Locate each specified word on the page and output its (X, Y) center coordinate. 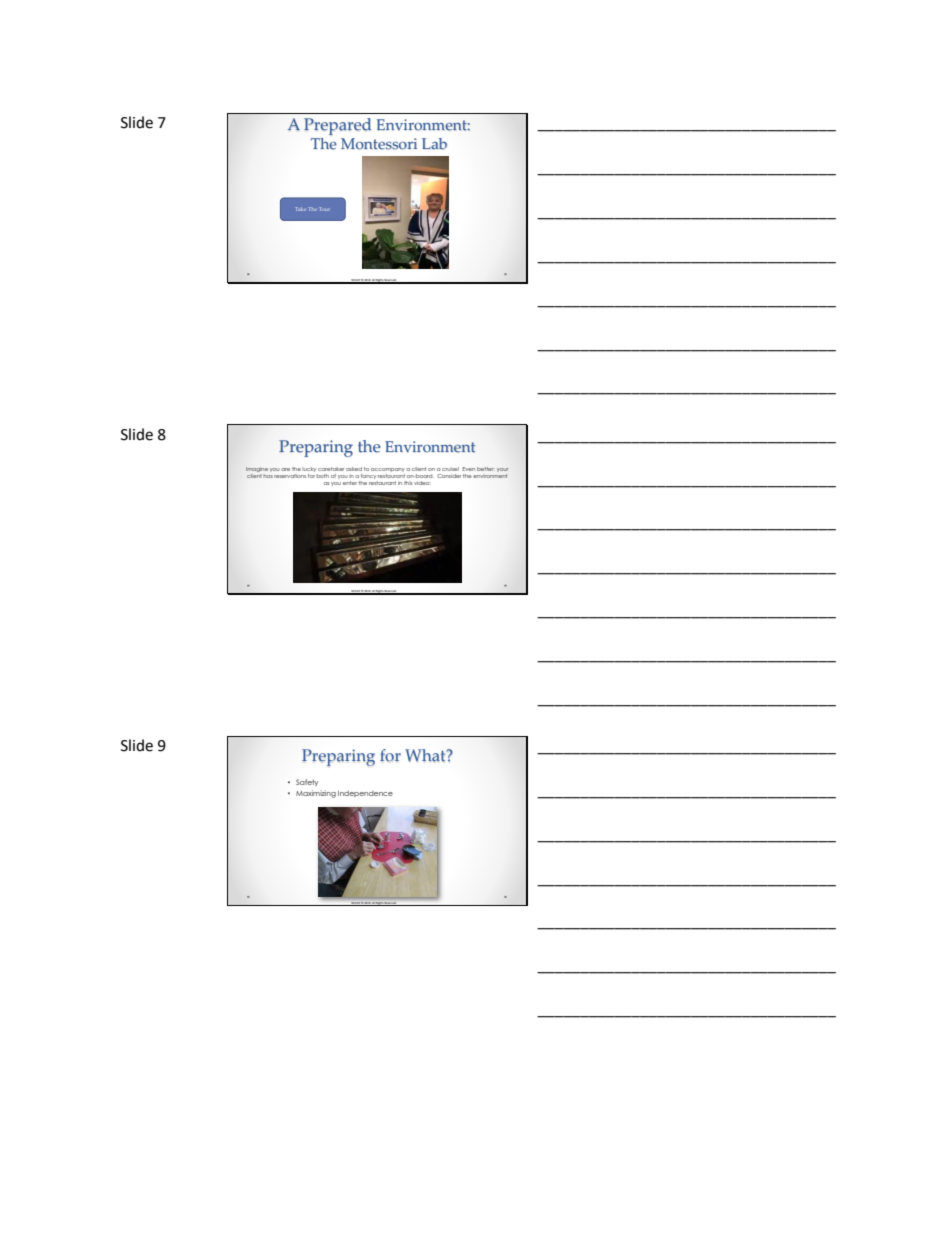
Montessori (379, 144)
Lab (434, 144)
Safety (307, 782)
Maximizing (316, 794)
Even (468, 469)
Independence (365, 794)
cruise (450, 469)
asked (354, 469)
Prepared (337, 126)
